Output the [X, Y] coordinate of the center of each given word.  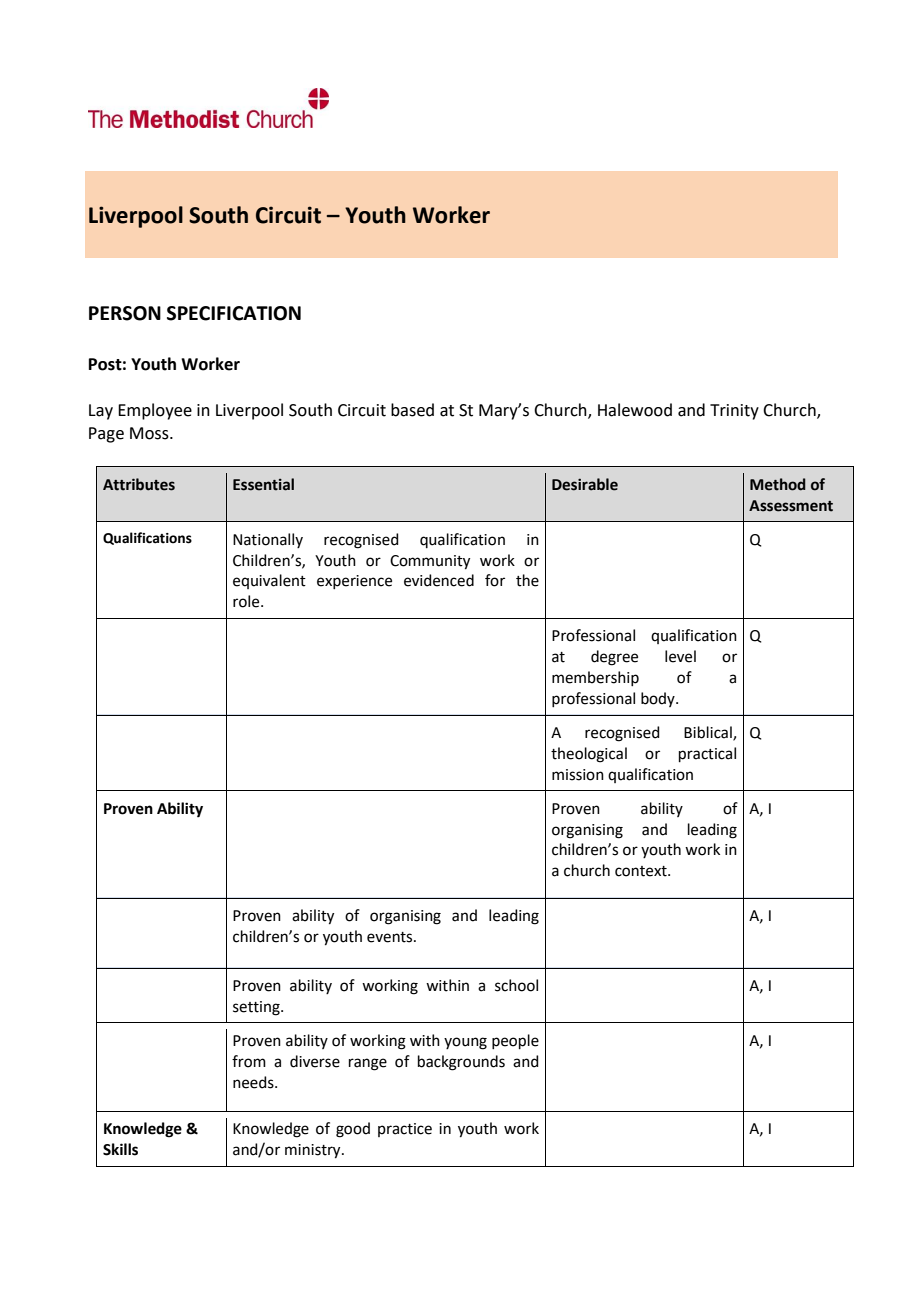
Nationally [268, 540]
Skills [120, 1149]
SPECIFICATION [234, 313]
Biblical [709, 733]
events [391, 937]
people [515, 1041]
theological [589, 755]
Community [430, 562]
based [412, 410]
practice [405, 1130]
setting [257, 1008]
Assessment [791, 506]
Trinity [734, 412]
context [642, 871]
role [247, 601]
